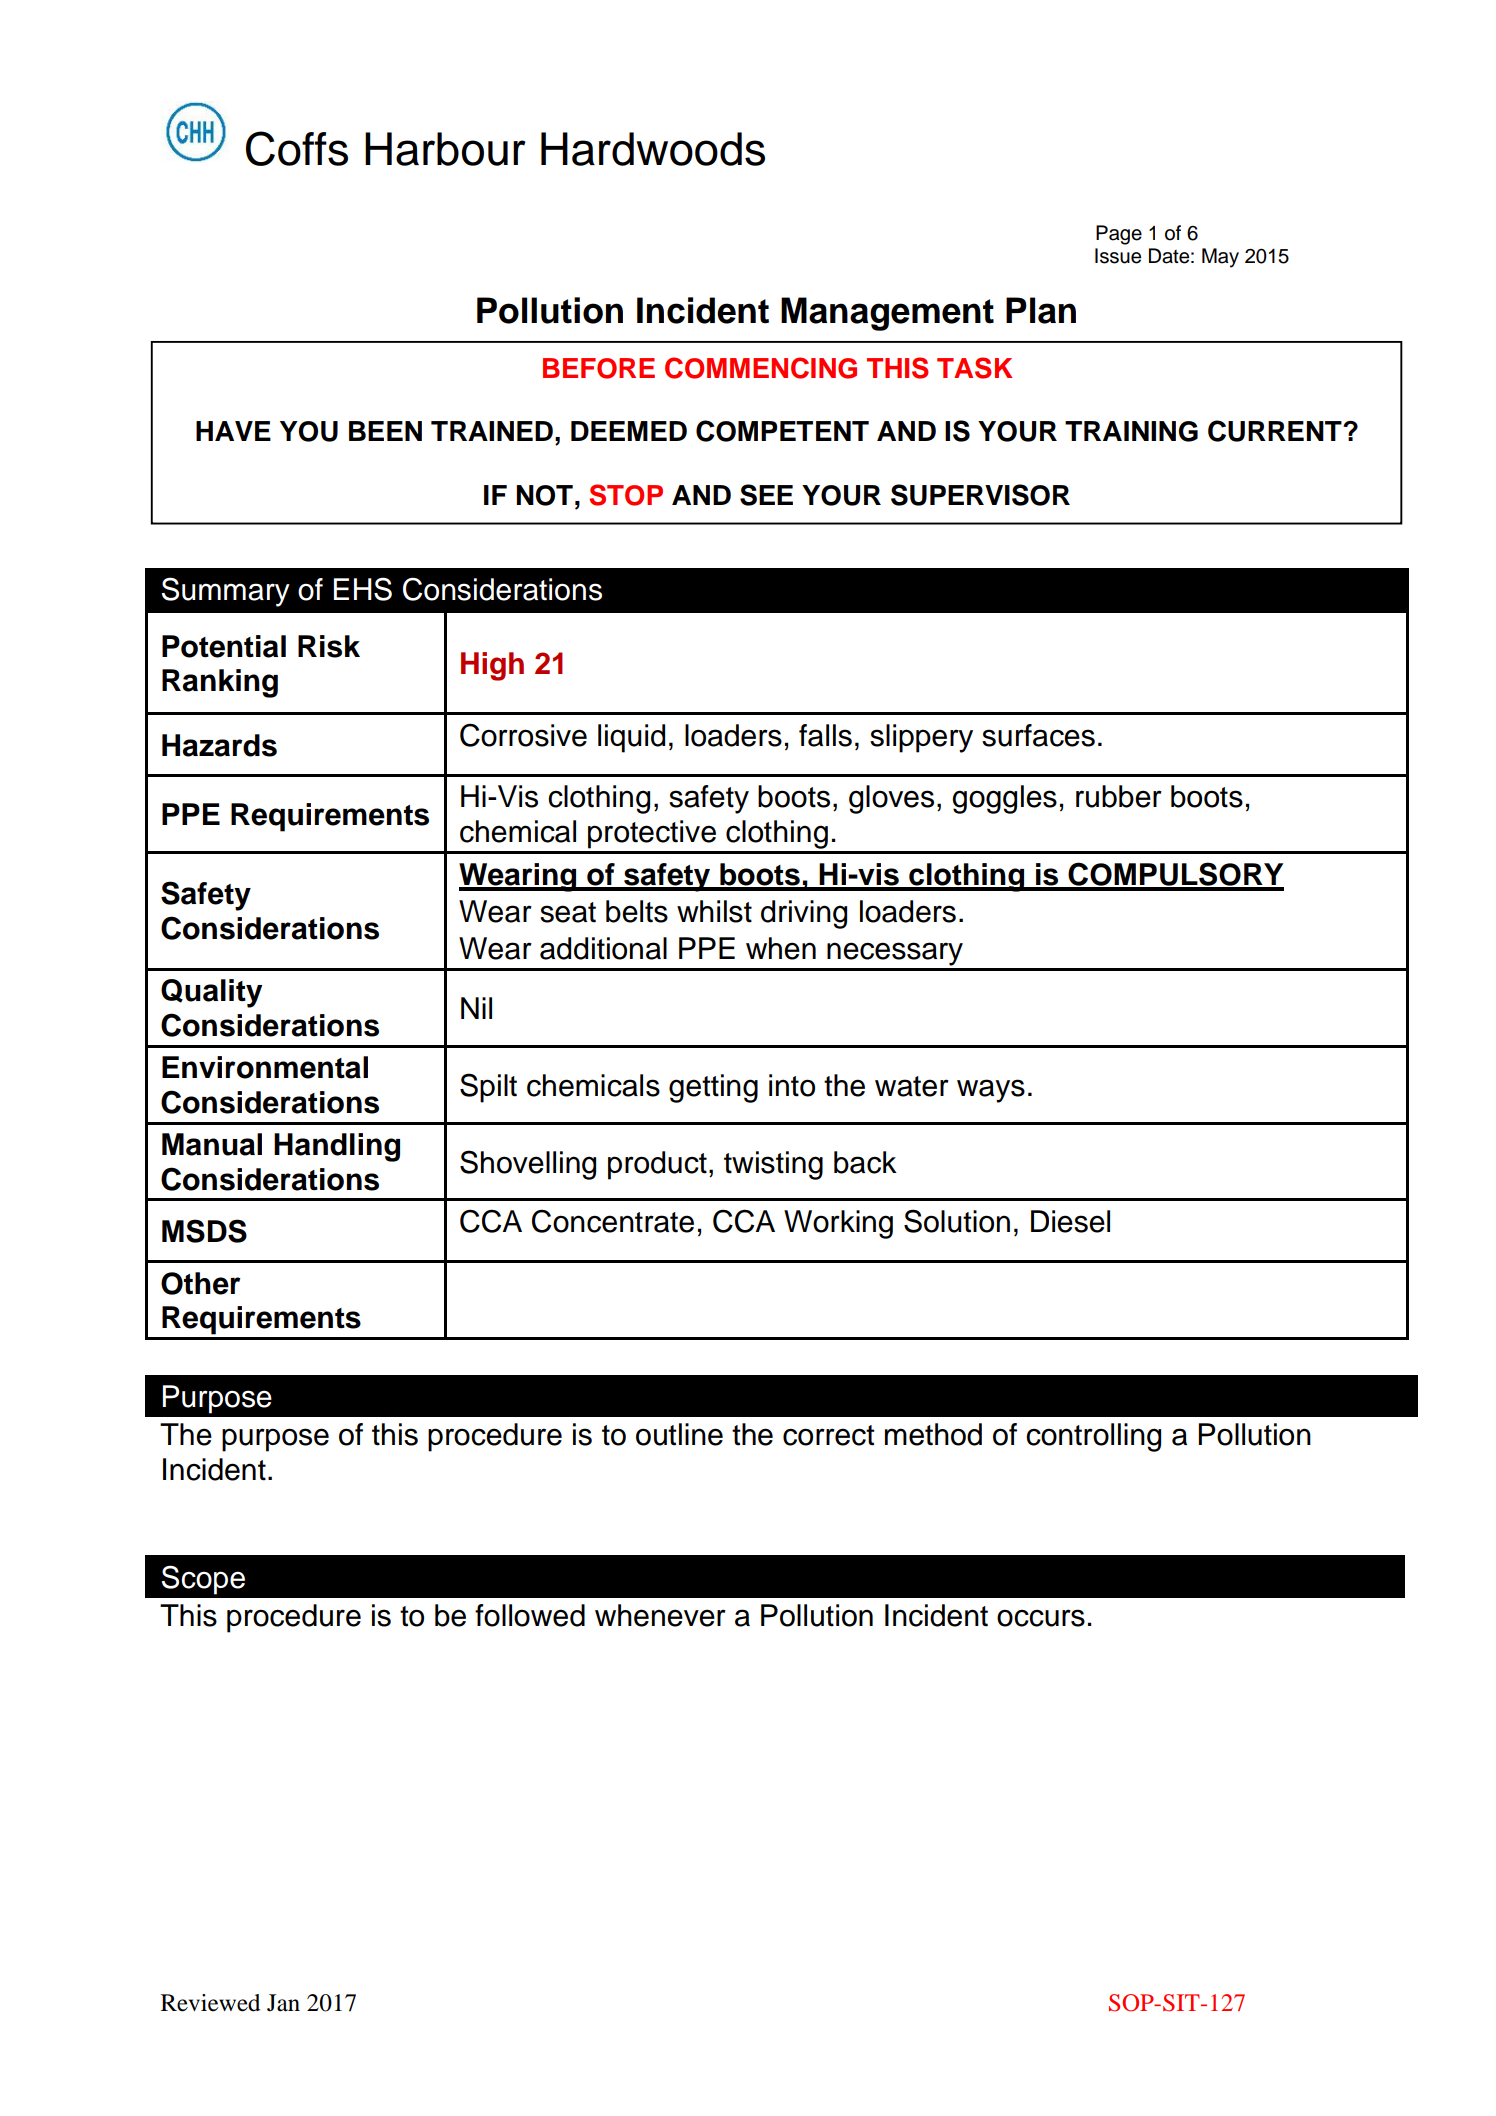 The image size is (1496, 2116). Describe the element at coordinates (283, 2003) in the document. I see `Jan` at that location.
